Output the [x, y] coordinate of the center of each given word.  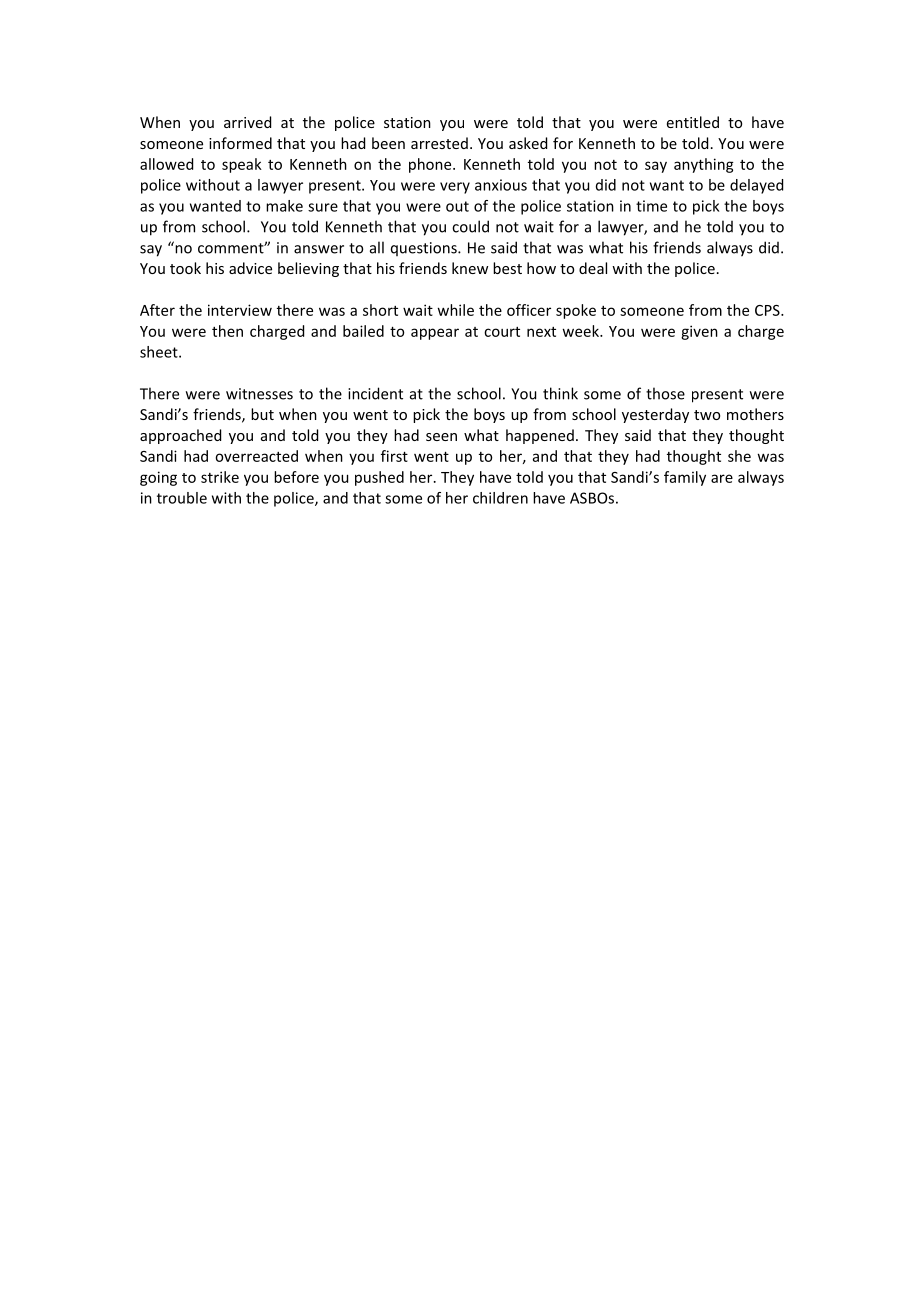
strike [220, 477]
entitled [693, 122]
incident [375, 393]
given [699, 332]
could [470, 226]
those [665, 393]
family [685, 478]
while [455, 310]
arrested [439, 143]
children [500, 498]
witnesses [259, 394]
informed [240, 143]
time [651, 206]
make [284, 206]
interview [240, 310]
